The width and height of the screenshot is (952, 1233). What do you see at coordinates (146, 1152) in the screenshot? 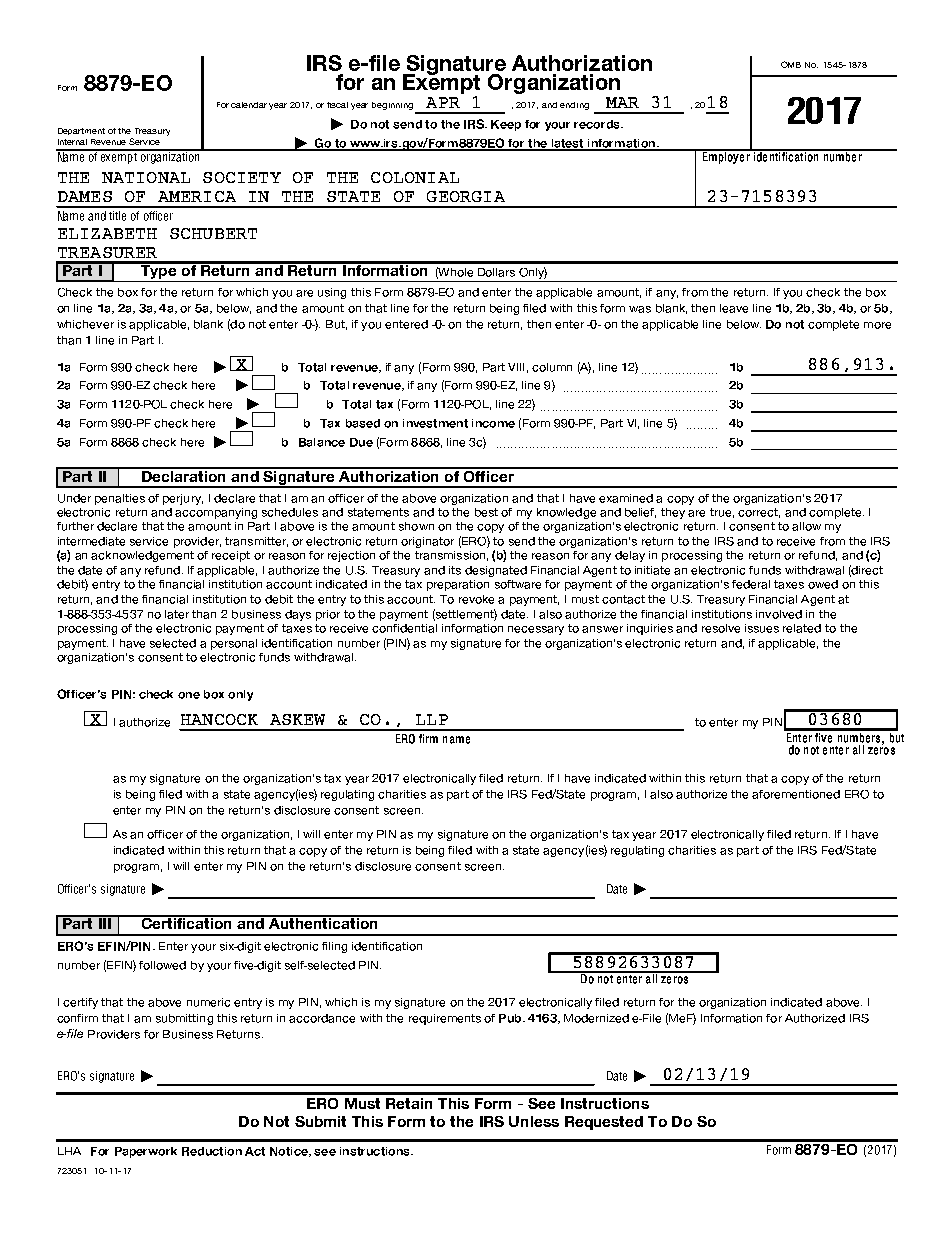
I see `Paperwork` at bounding box center [146, 1152].
